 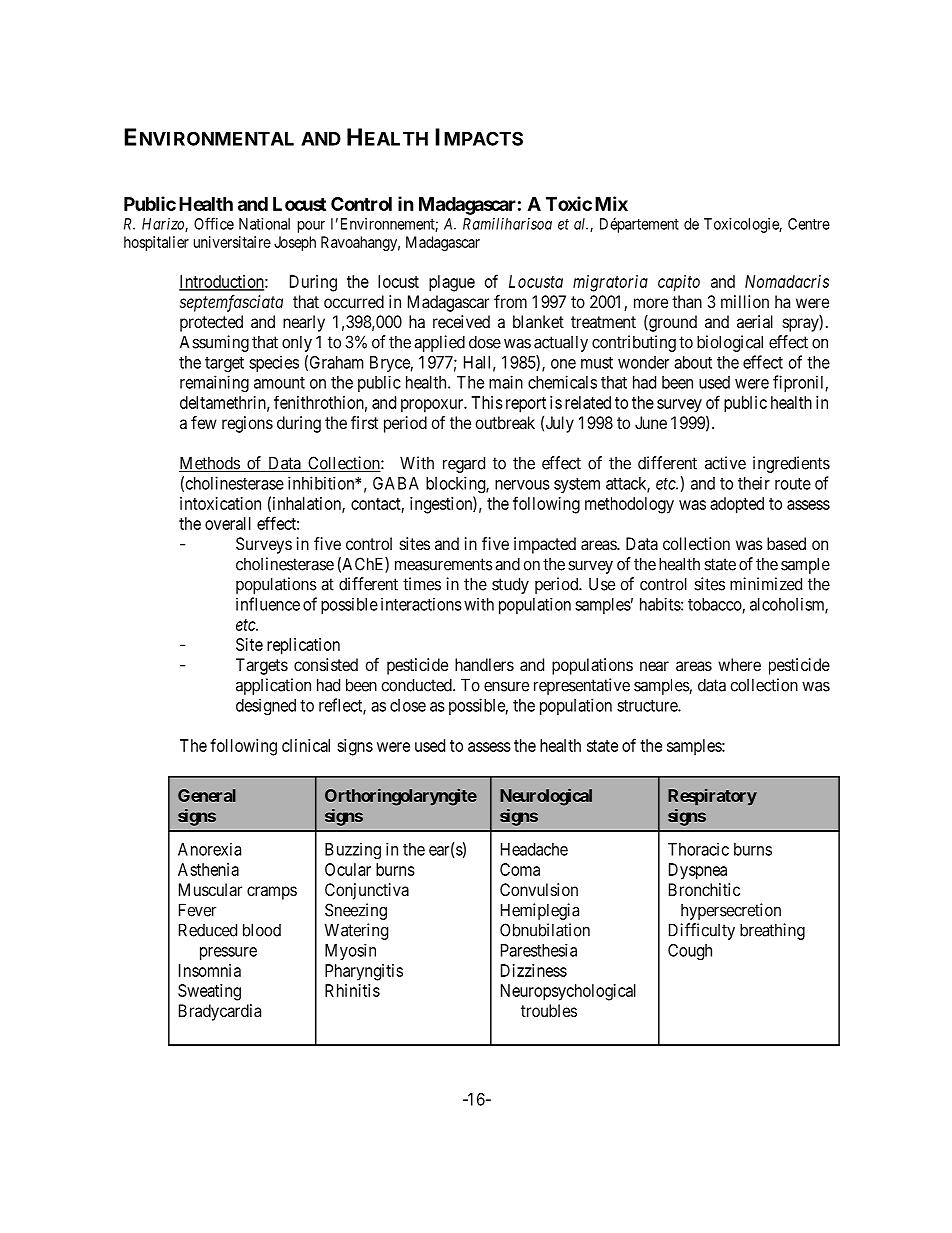 What do you see at coordinates (522, 485) in the screenshot?
I see `nervous` at bounding box center [522, 485].
